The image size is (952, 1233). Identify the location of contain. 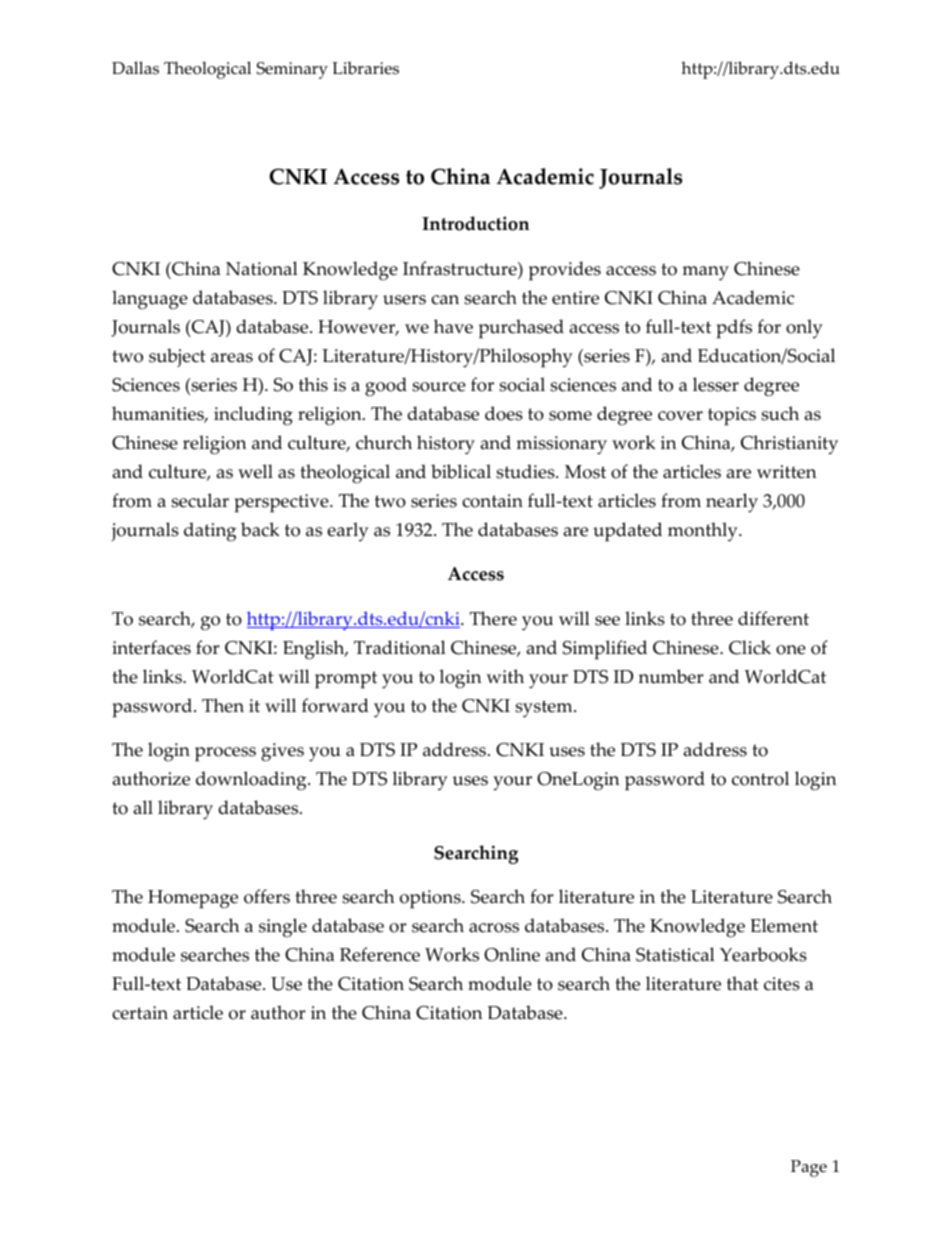
(492, 501).
